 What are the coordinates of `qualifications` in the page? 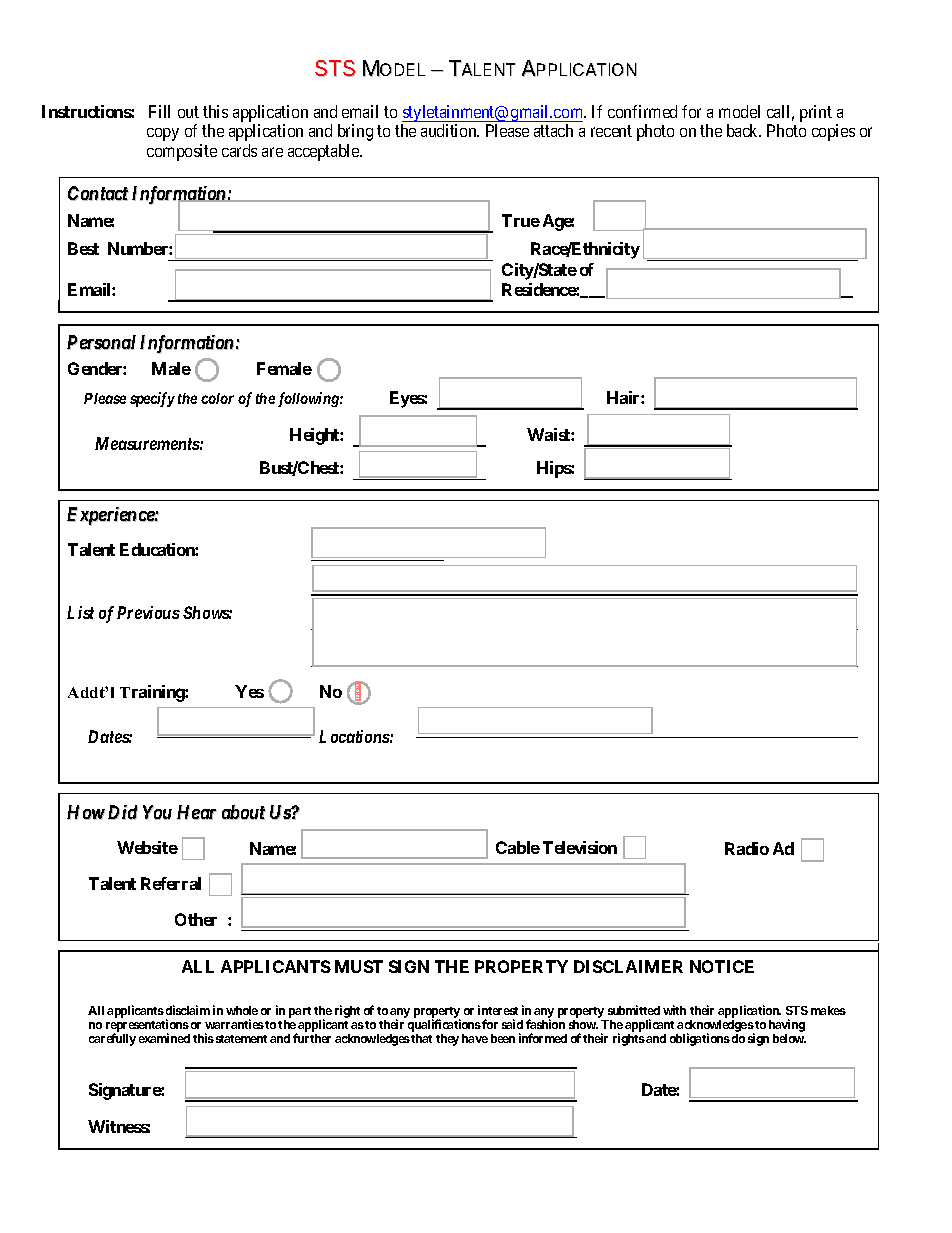 It's located at (444, 1027).
